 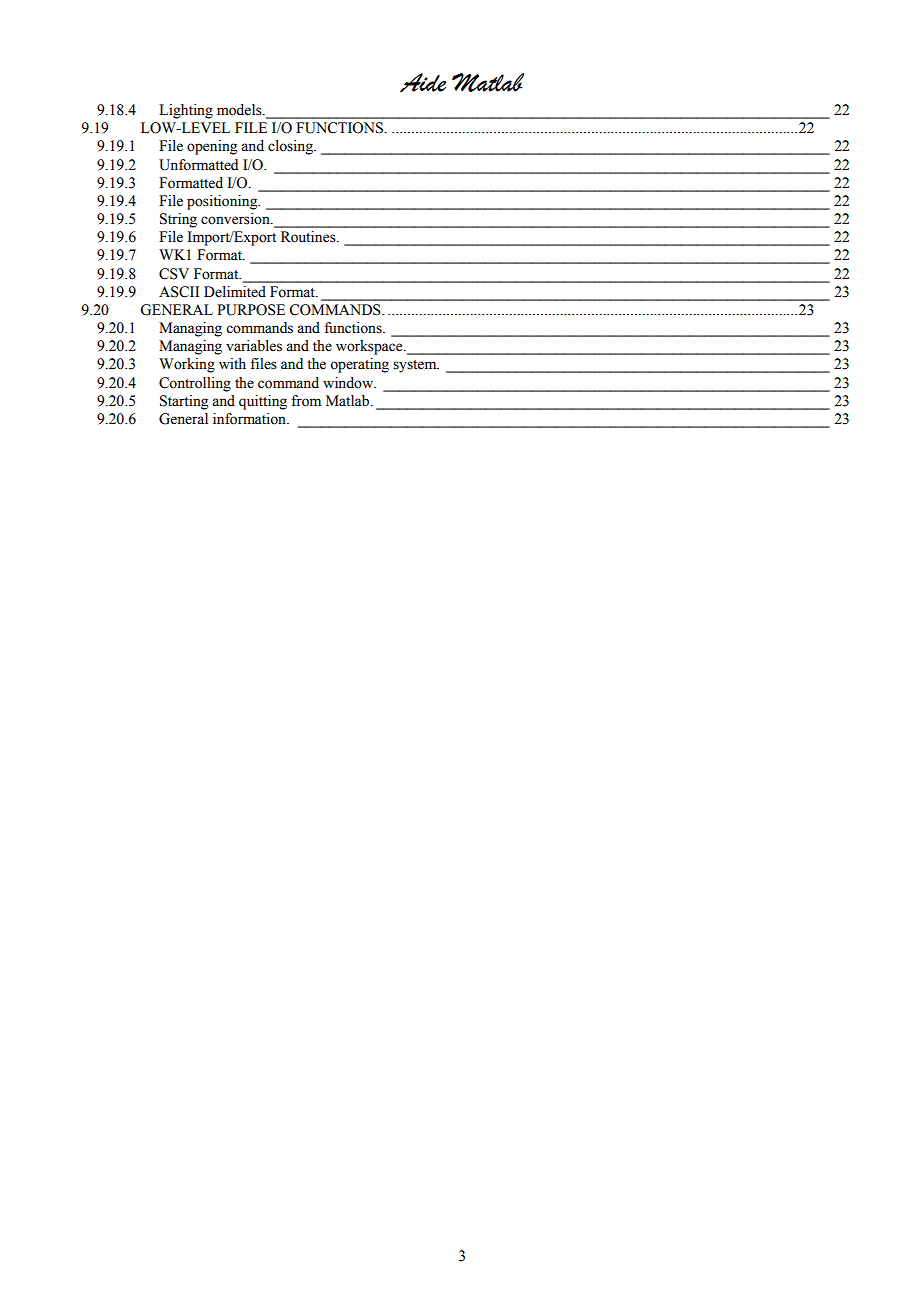 What do you see at coordinates (223, 202) in the page?
I see `positioning` at bounding box center [223, 202].
